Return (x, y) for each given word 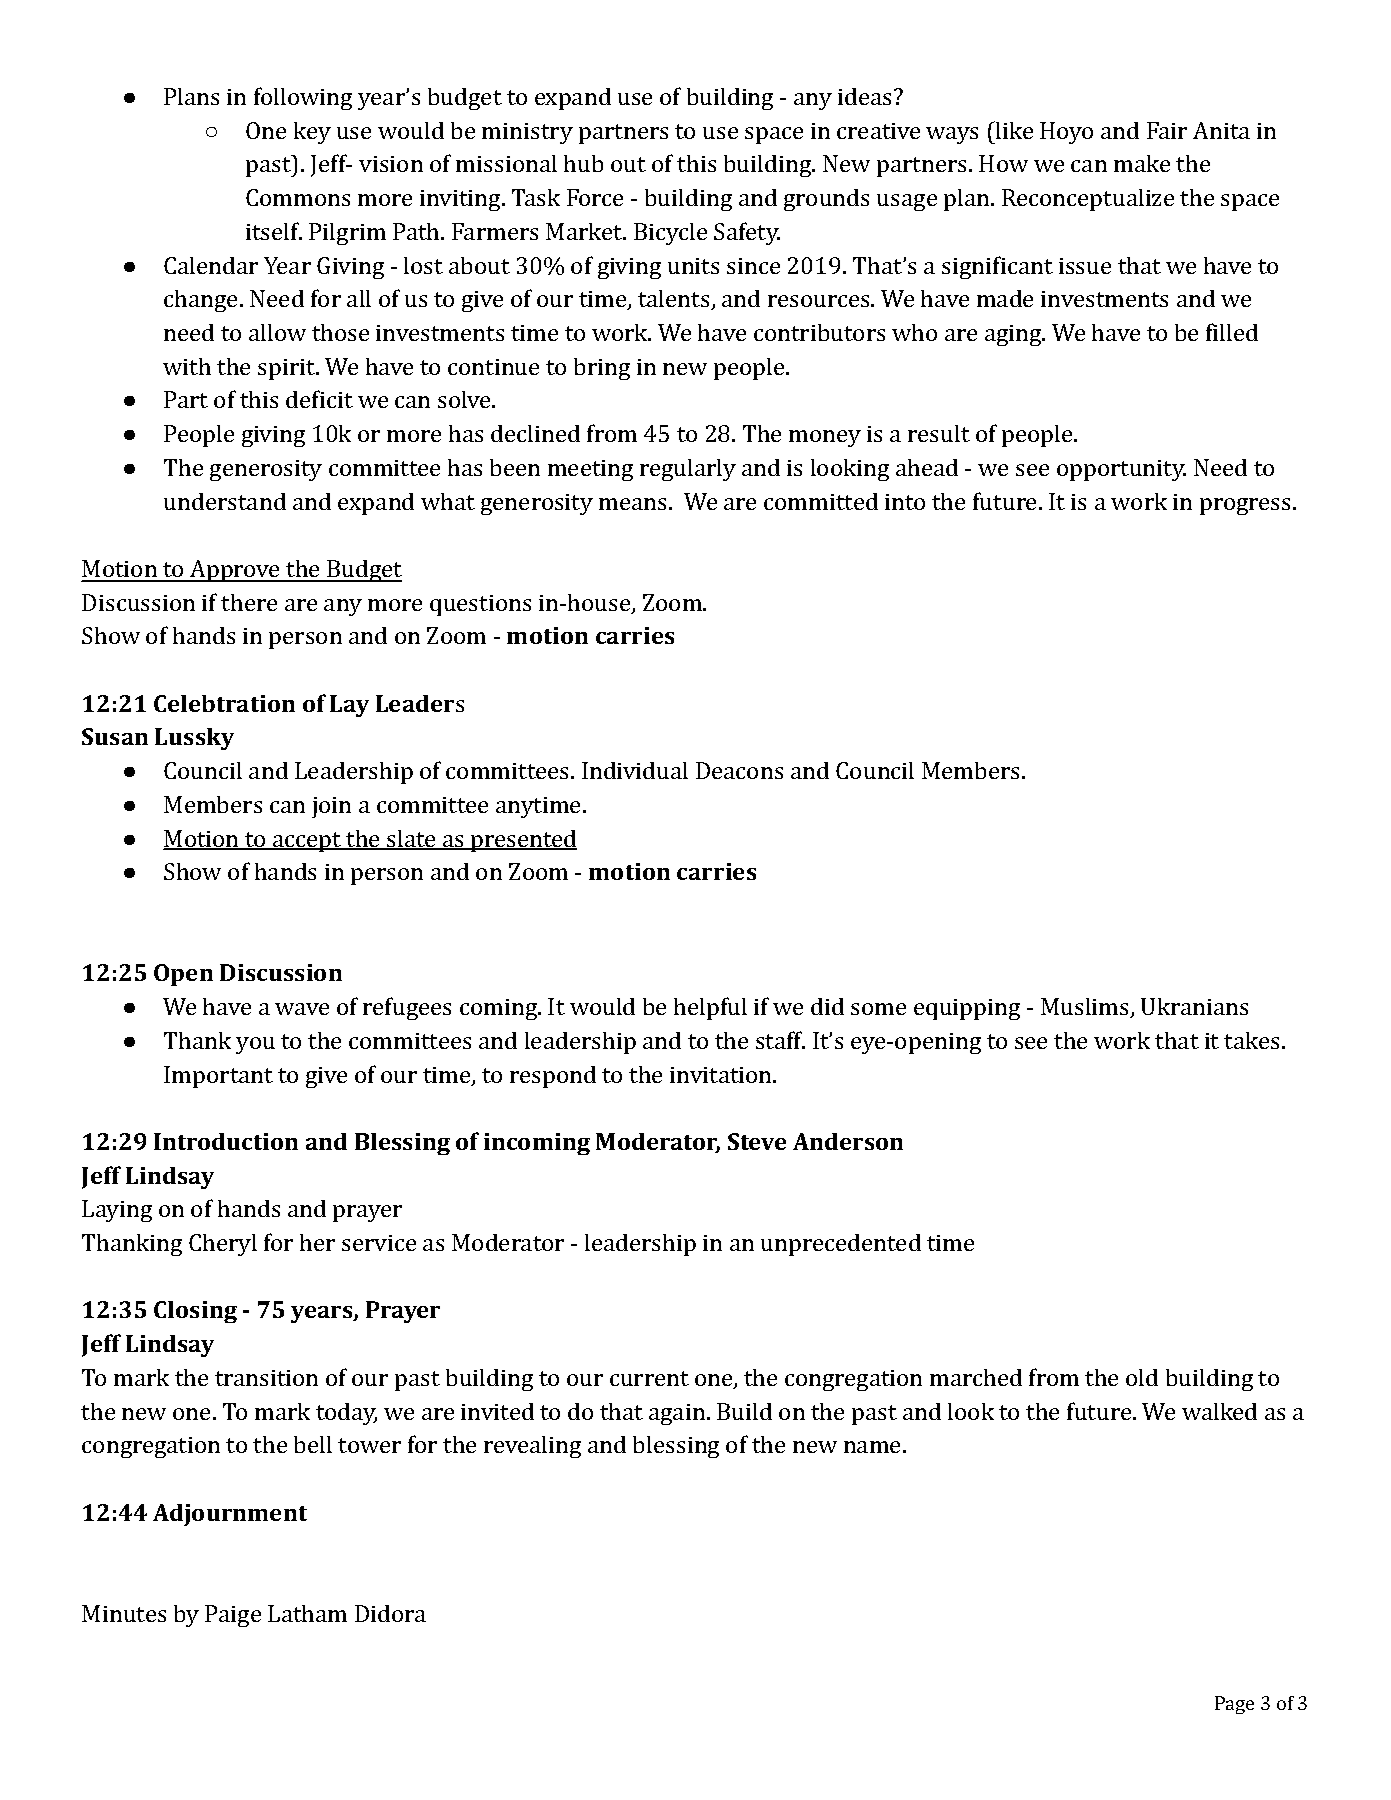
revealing (532, 1447)
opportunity (1121, 470)
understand (225, 501)
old (1142, 1377)
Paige (233, 1616)
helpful (710, 1008)
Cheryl (223, 1245)
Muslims (1086, 1008)
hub (583, 163)
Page (1234, 1705)
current (649, 1378)
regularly (688, 470)
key (312, 133)
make (1142, 163)
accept (307, 842)
